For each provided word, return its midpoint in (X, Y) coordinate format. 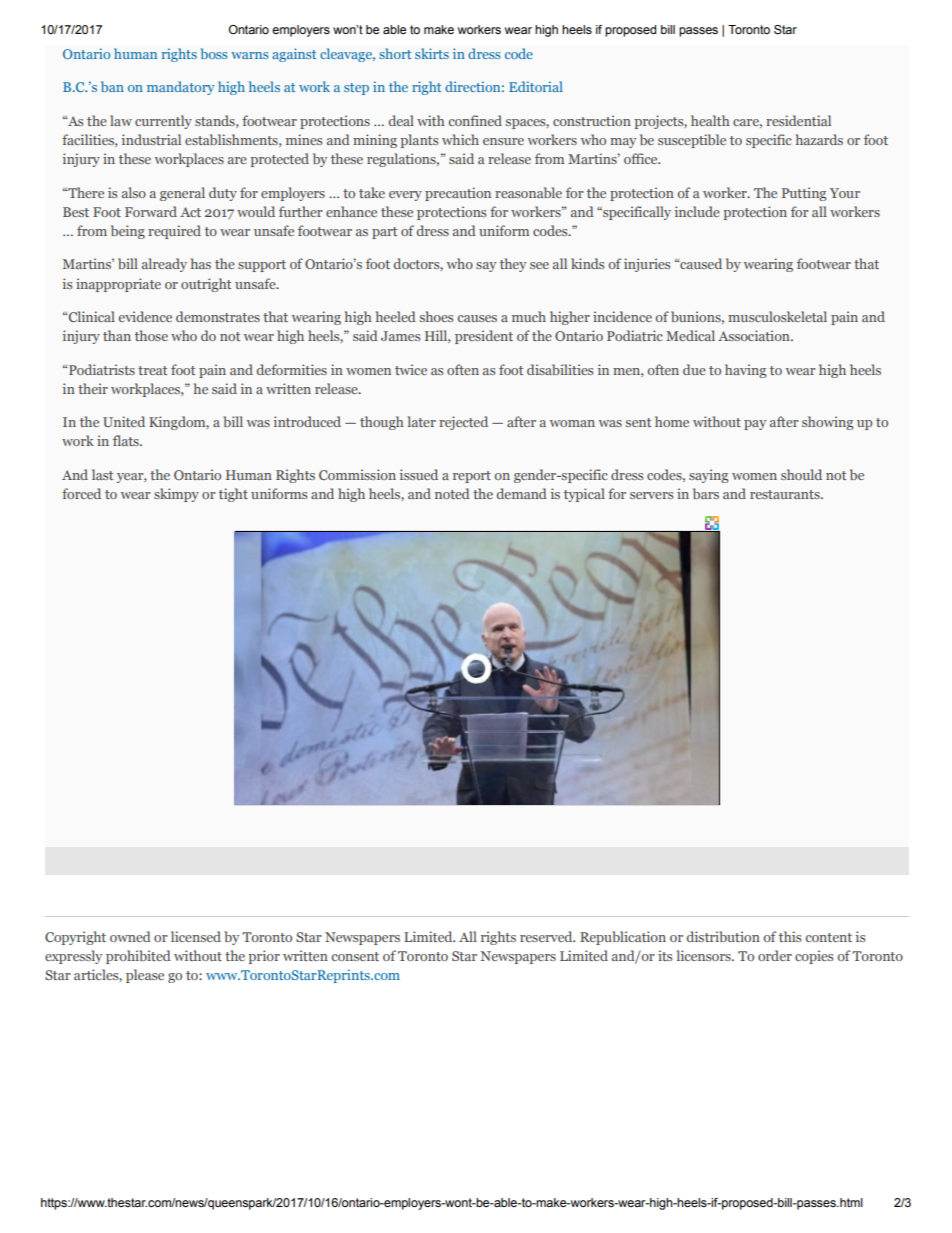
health (710, 120)
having (745, 371)
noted (452, 493)
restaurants (786, 494)
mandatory (181, 88)
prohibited (138, 957)
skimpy (176, 495)
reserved (547, 936)
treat (152, 370)
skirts (432, 53)
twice (411, 369)
